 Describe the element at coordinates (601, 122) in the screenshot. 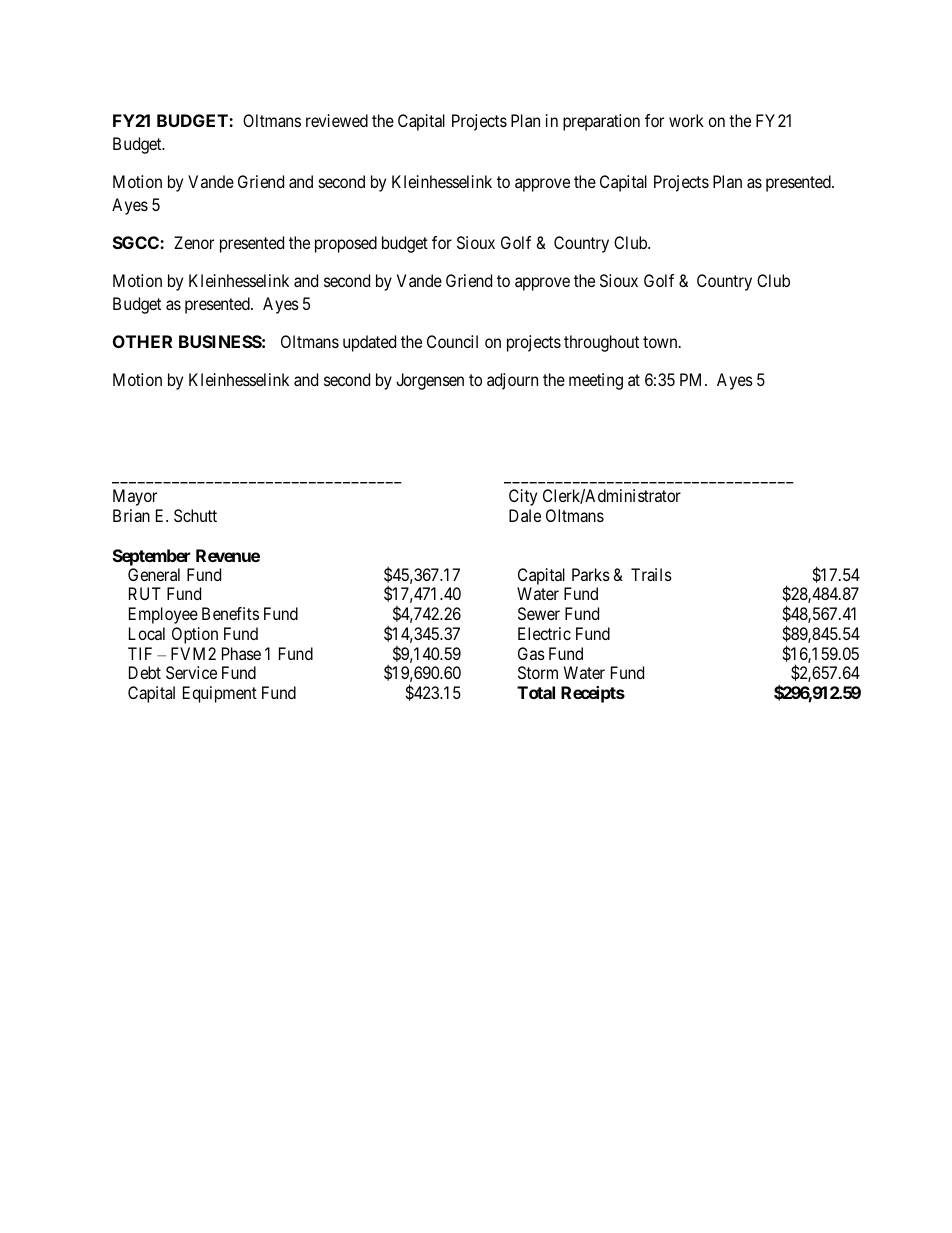

I see `preparation` at that location.
